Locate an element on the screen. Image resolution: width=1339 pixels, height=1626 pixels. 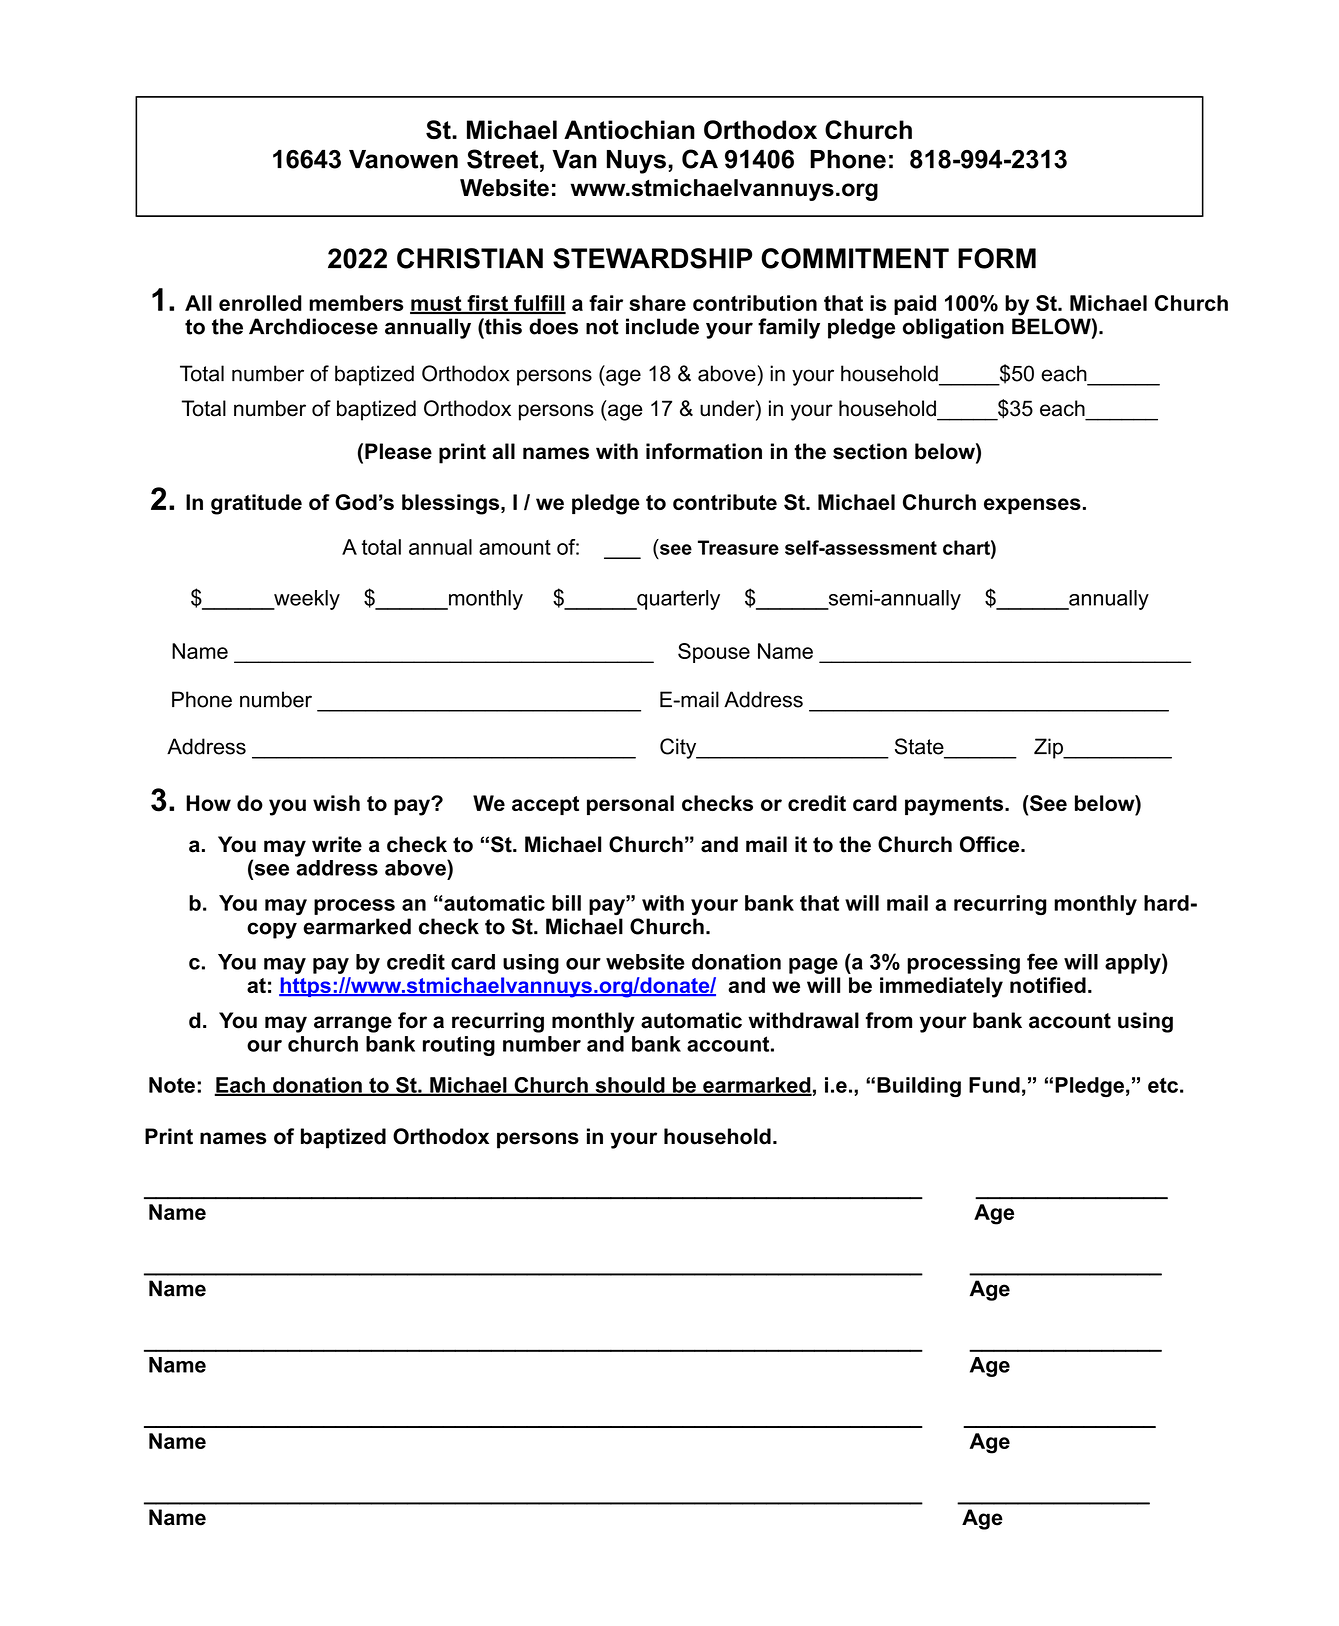
arrange is located at coordinates (353, 1024).
